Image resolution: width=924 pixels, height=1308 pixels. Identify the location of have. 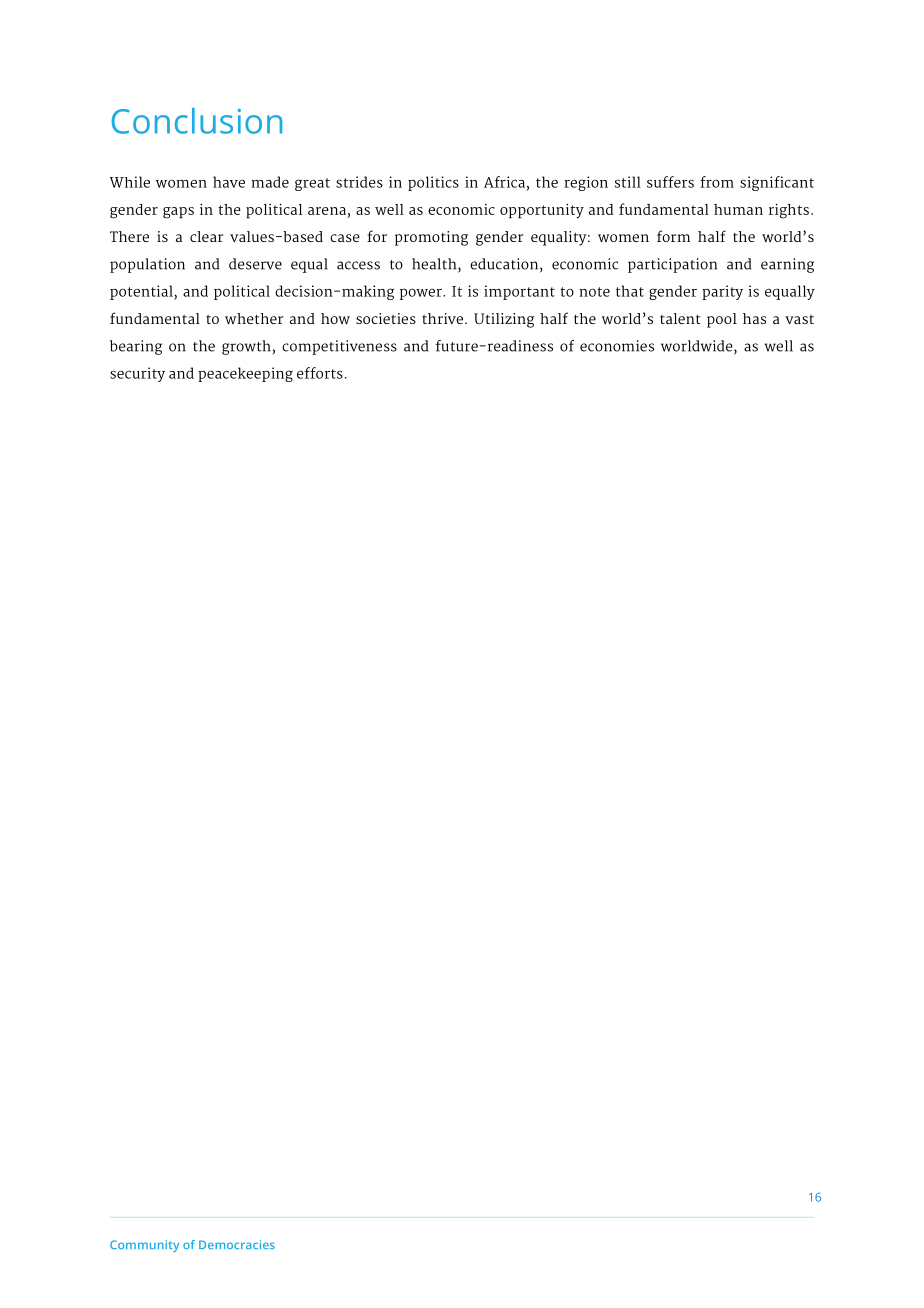
(229, 182).
